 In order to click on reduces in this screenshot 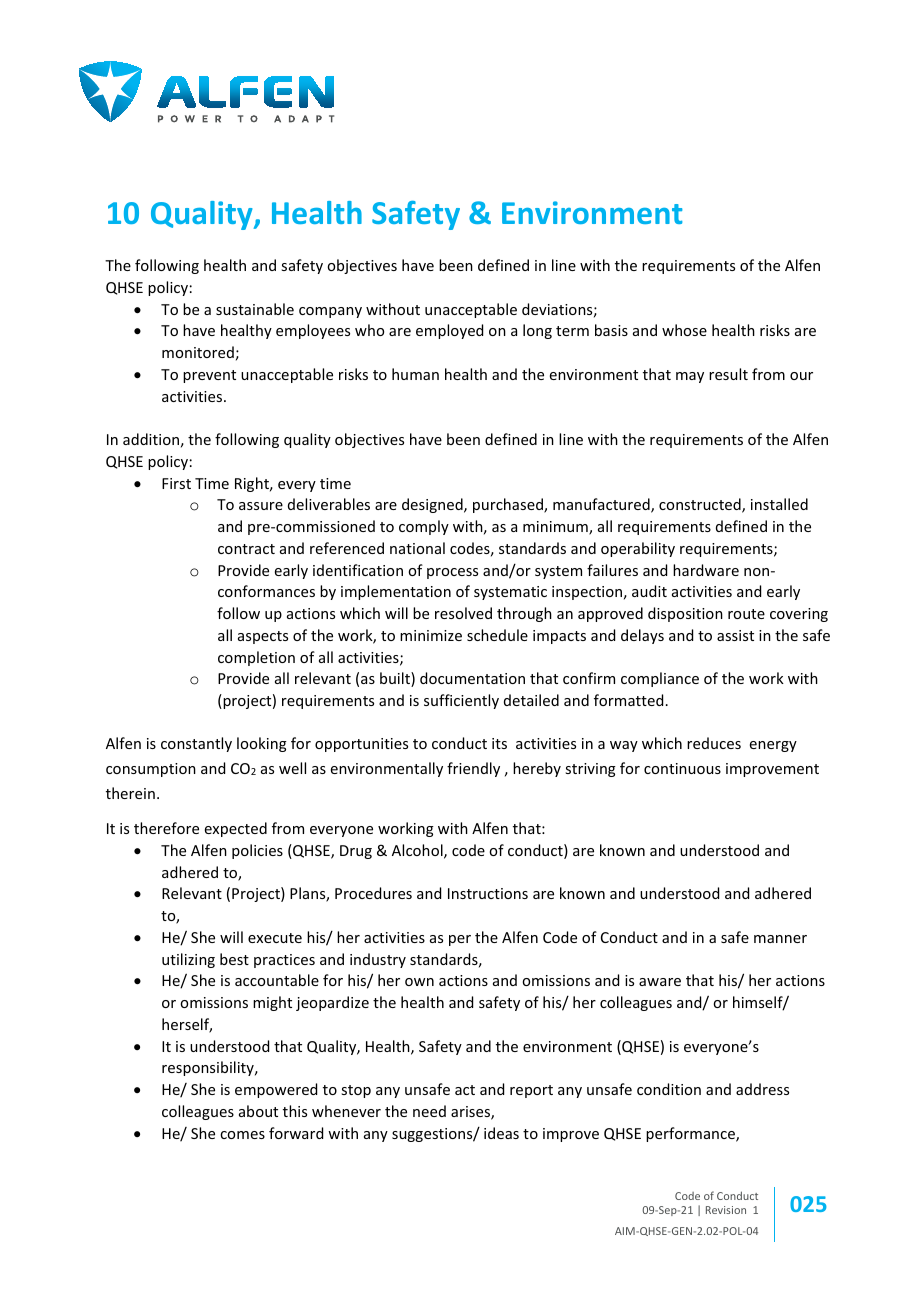, I will do `click(714, 743)`.
